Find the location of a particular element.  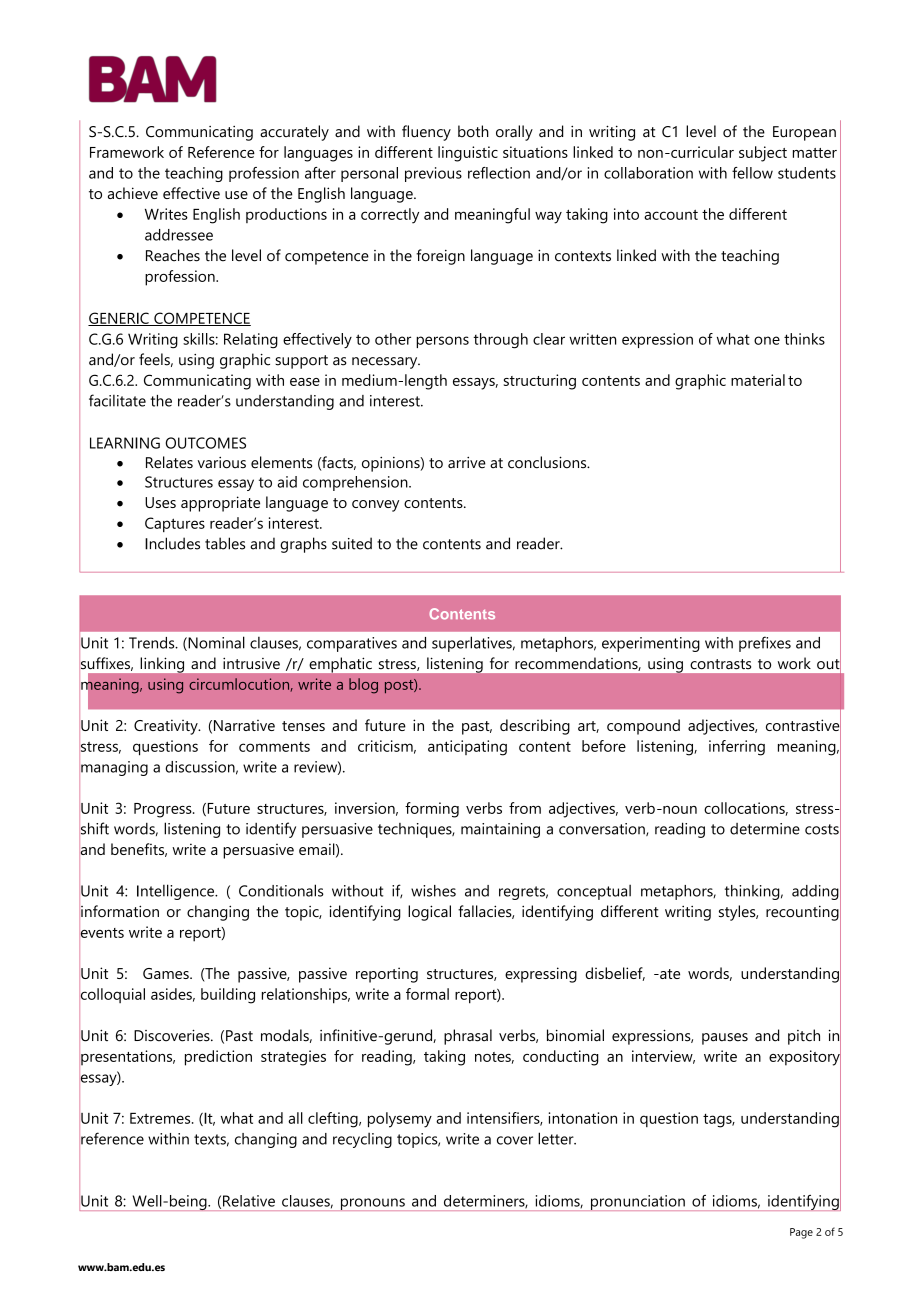

Relative is located at coordinates (249, 1201).
